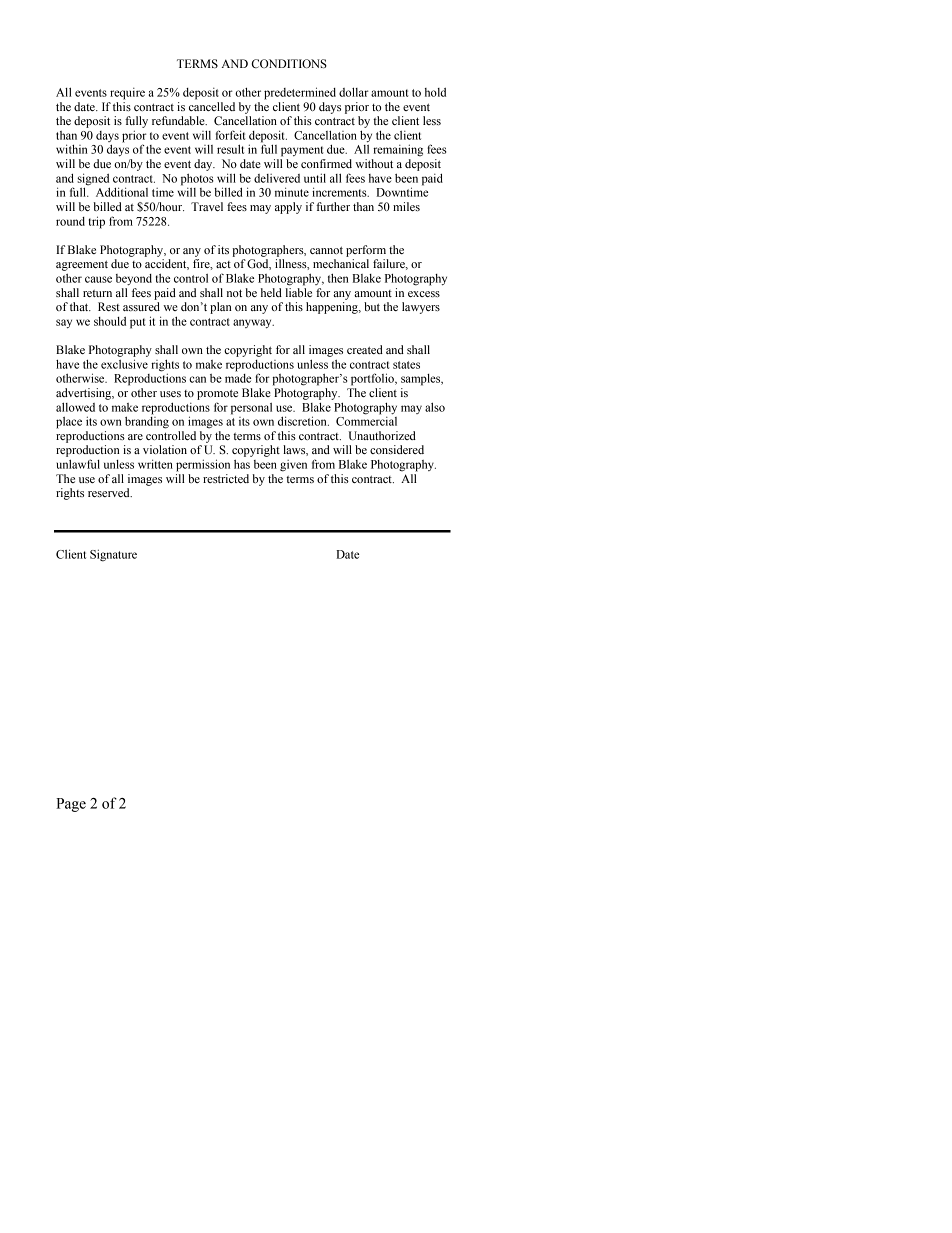  I want to click on considered, so click(397, 449).
